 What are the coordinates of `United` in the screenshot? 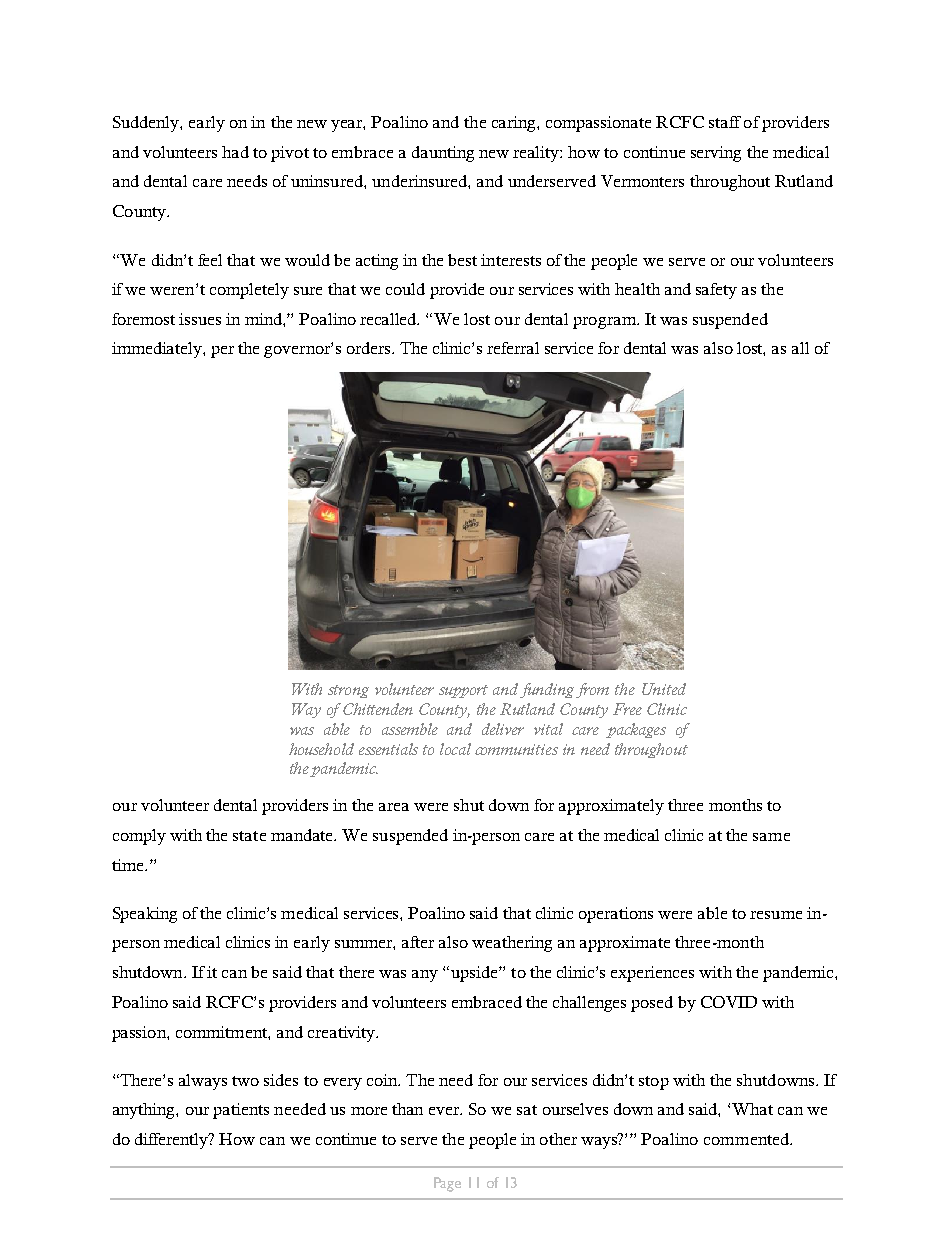 It's located at (664, 689).
